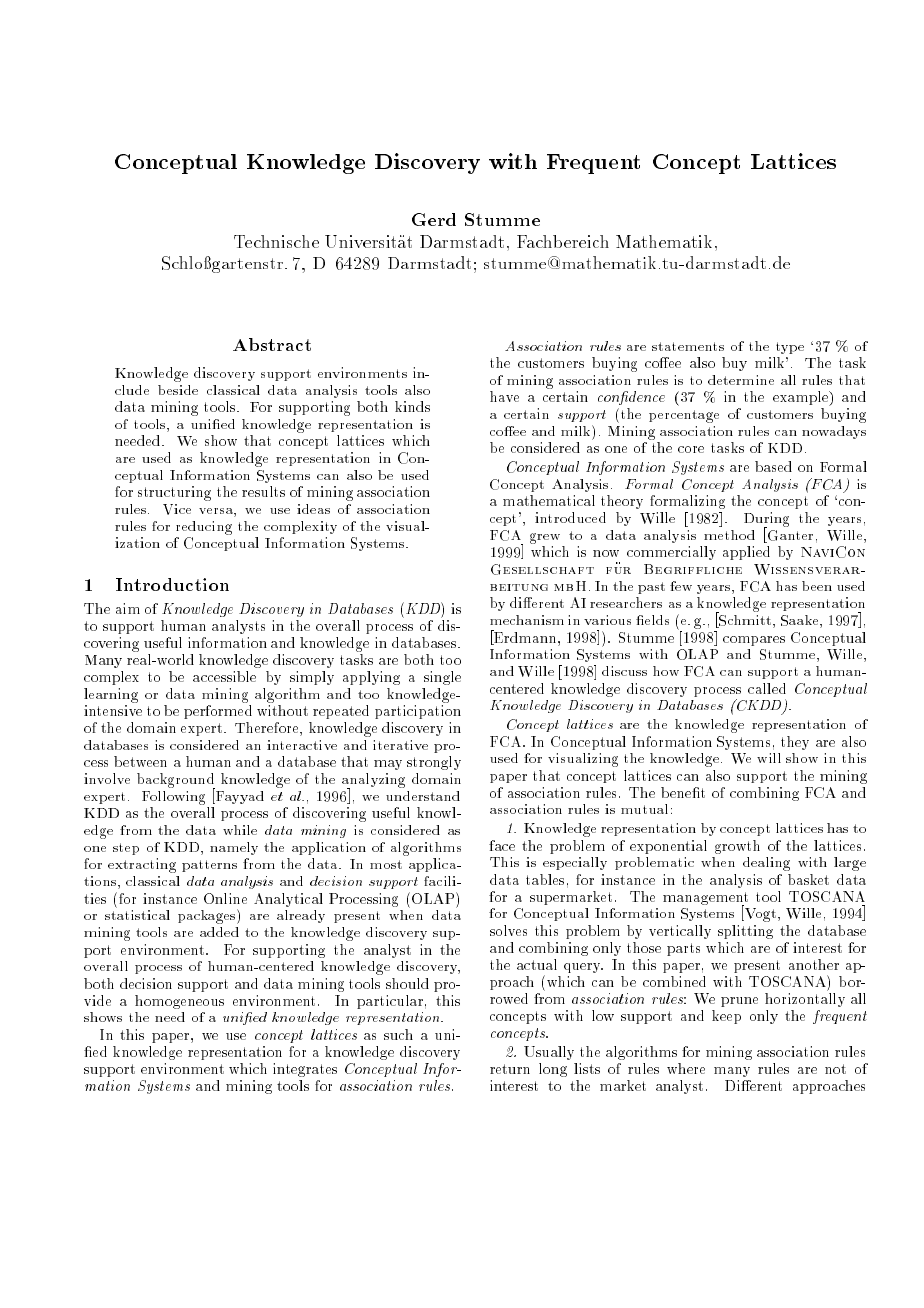 This screenshot has width=924, height=1308. Describe the element at coordinates (527, 620) in the screenshot. I see `mechanism` at that location.
